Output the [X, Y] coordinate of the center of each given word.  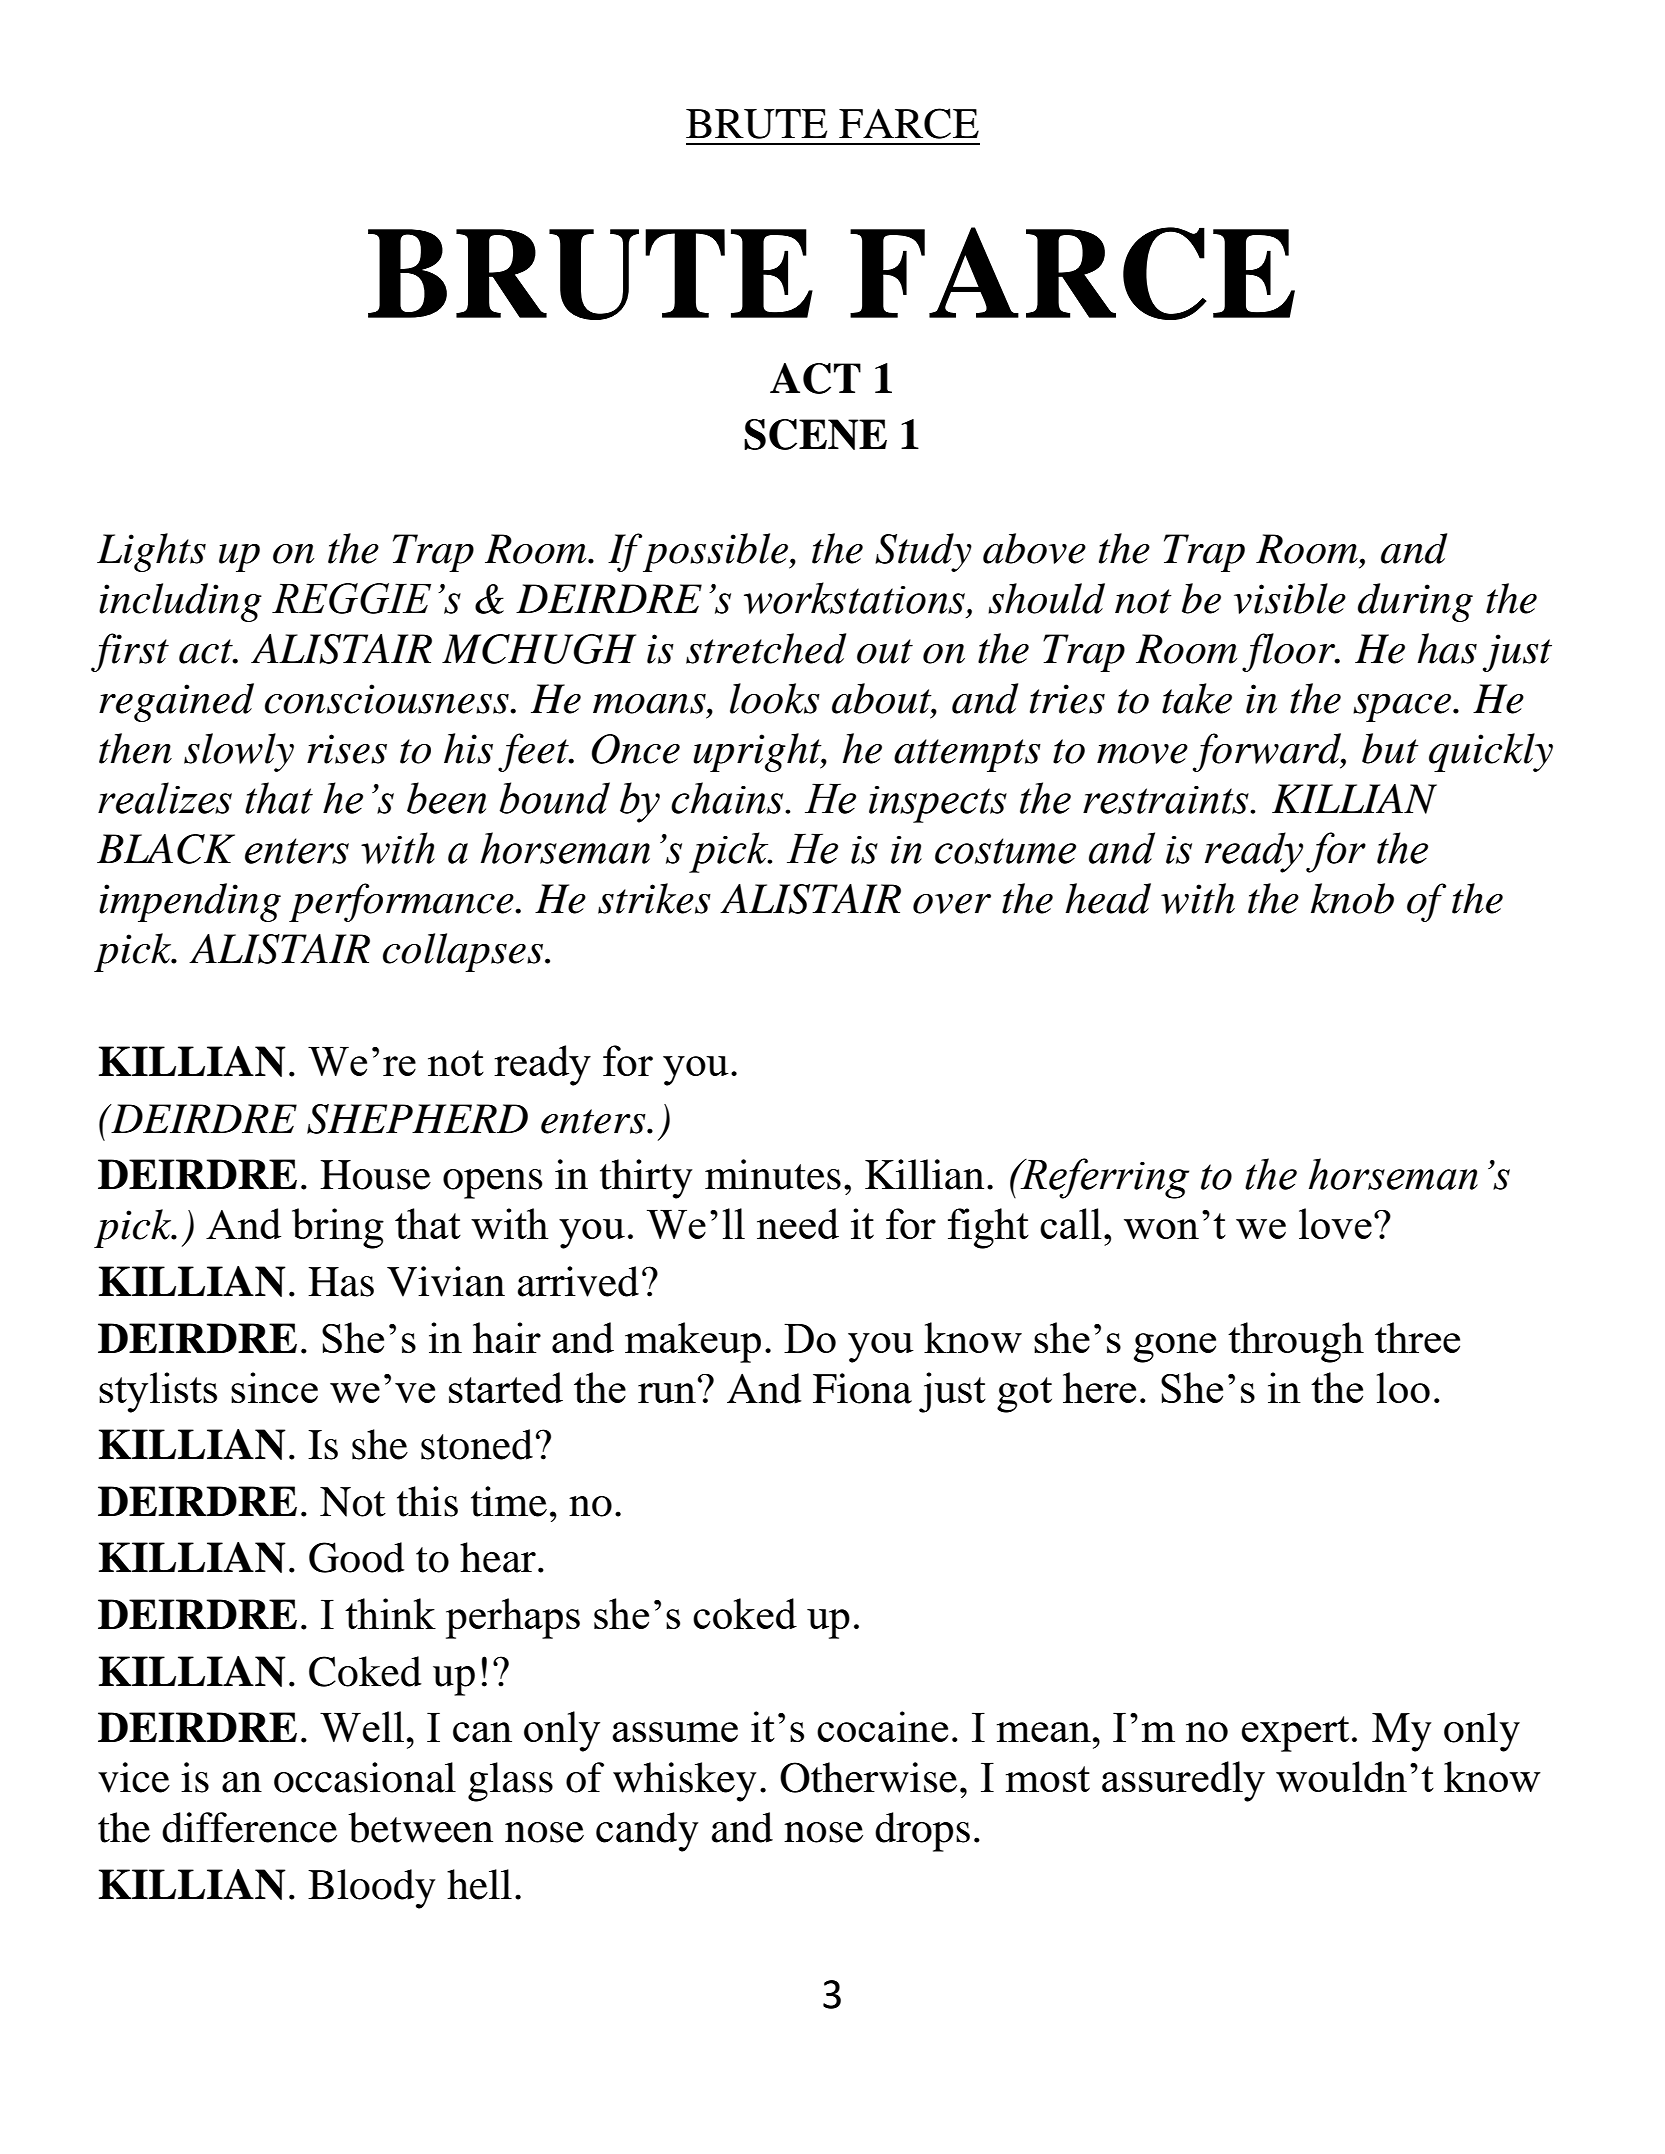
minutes [773, 1174]
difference [249, 1827]
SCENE [815, 434]
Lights [151, 552]
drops [922, 1832]
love [1335, 1223]
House [375, 1175]
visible [1290, 598]
